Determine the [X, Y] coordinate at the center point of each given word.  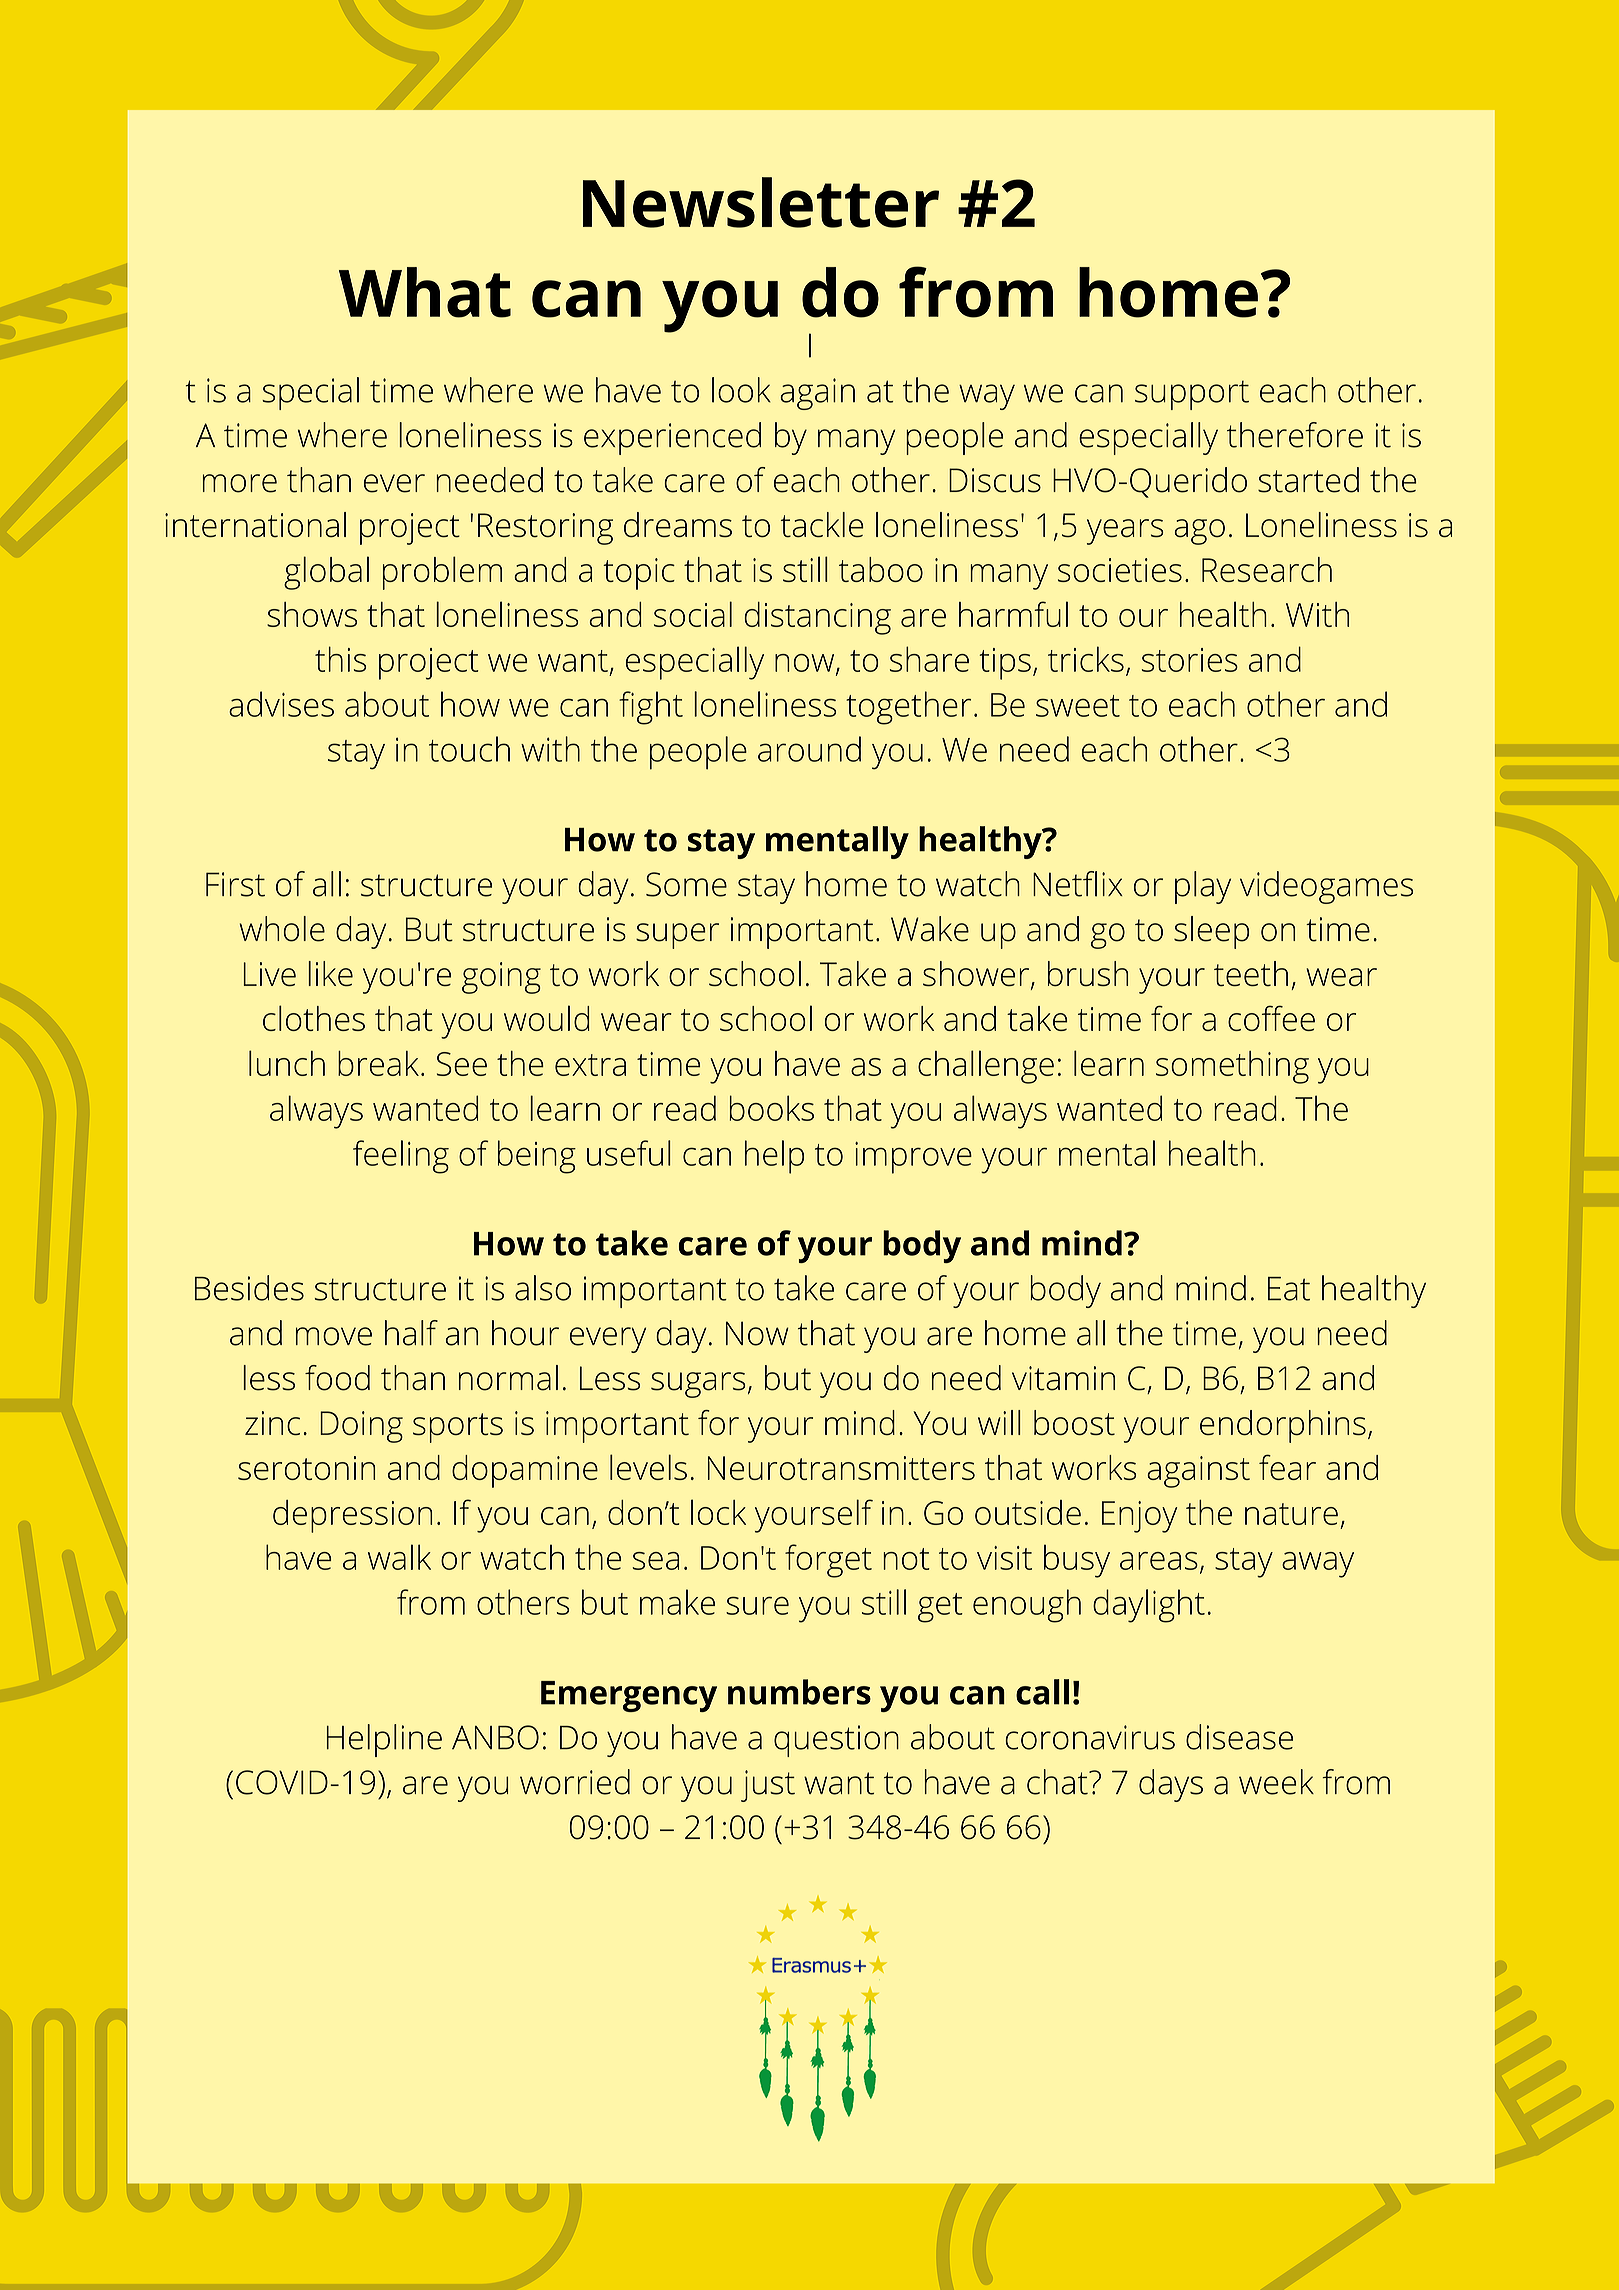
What [425, 292]
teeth [1251, 973]
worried [575, 1782]
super [677, 936]
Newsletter [761, 202]
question [836, 1741]
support [1192, 395]
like [330, 973]
